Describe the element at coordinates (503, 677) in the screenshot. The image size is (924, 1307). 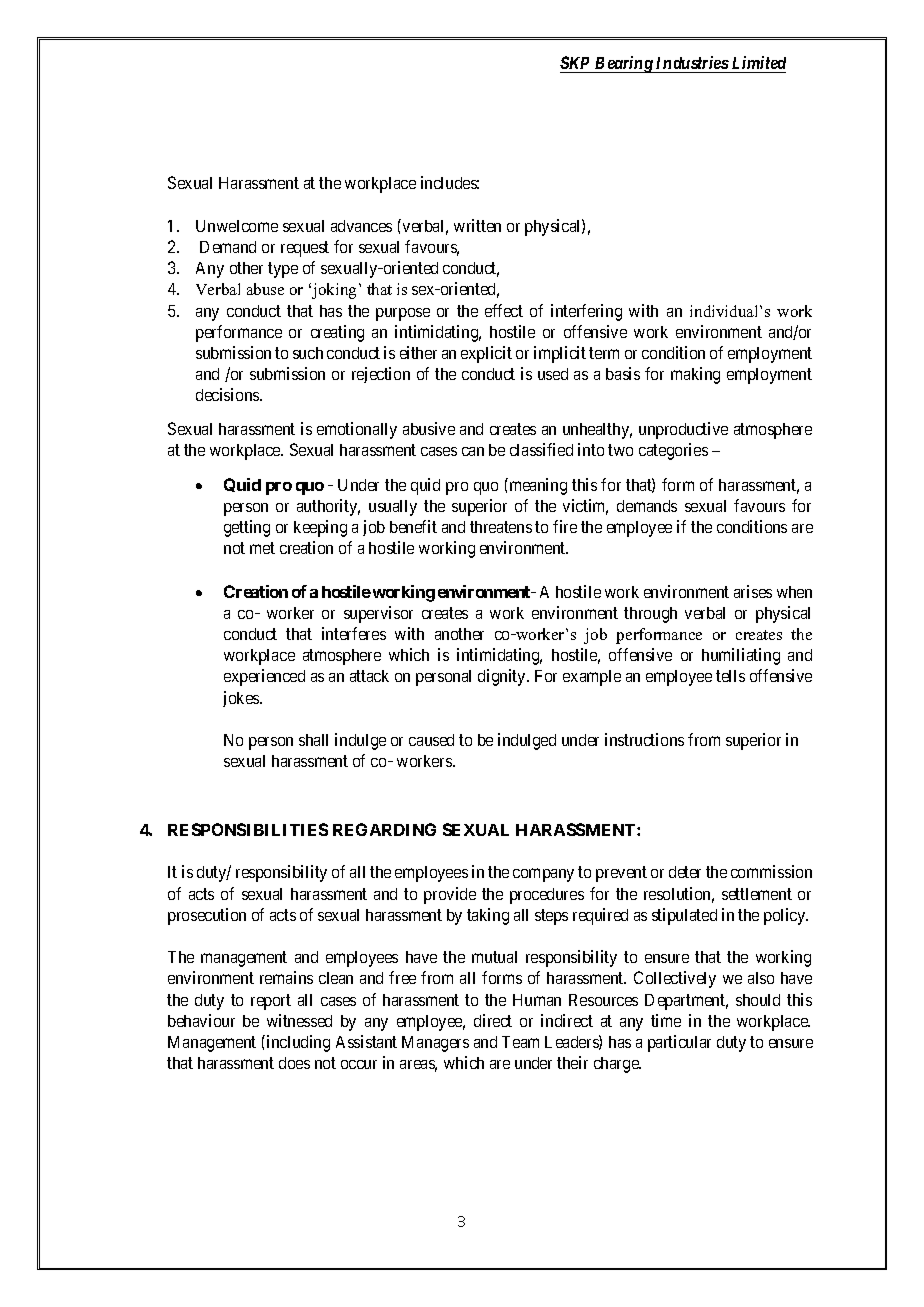
I see `dignity` at that location.
